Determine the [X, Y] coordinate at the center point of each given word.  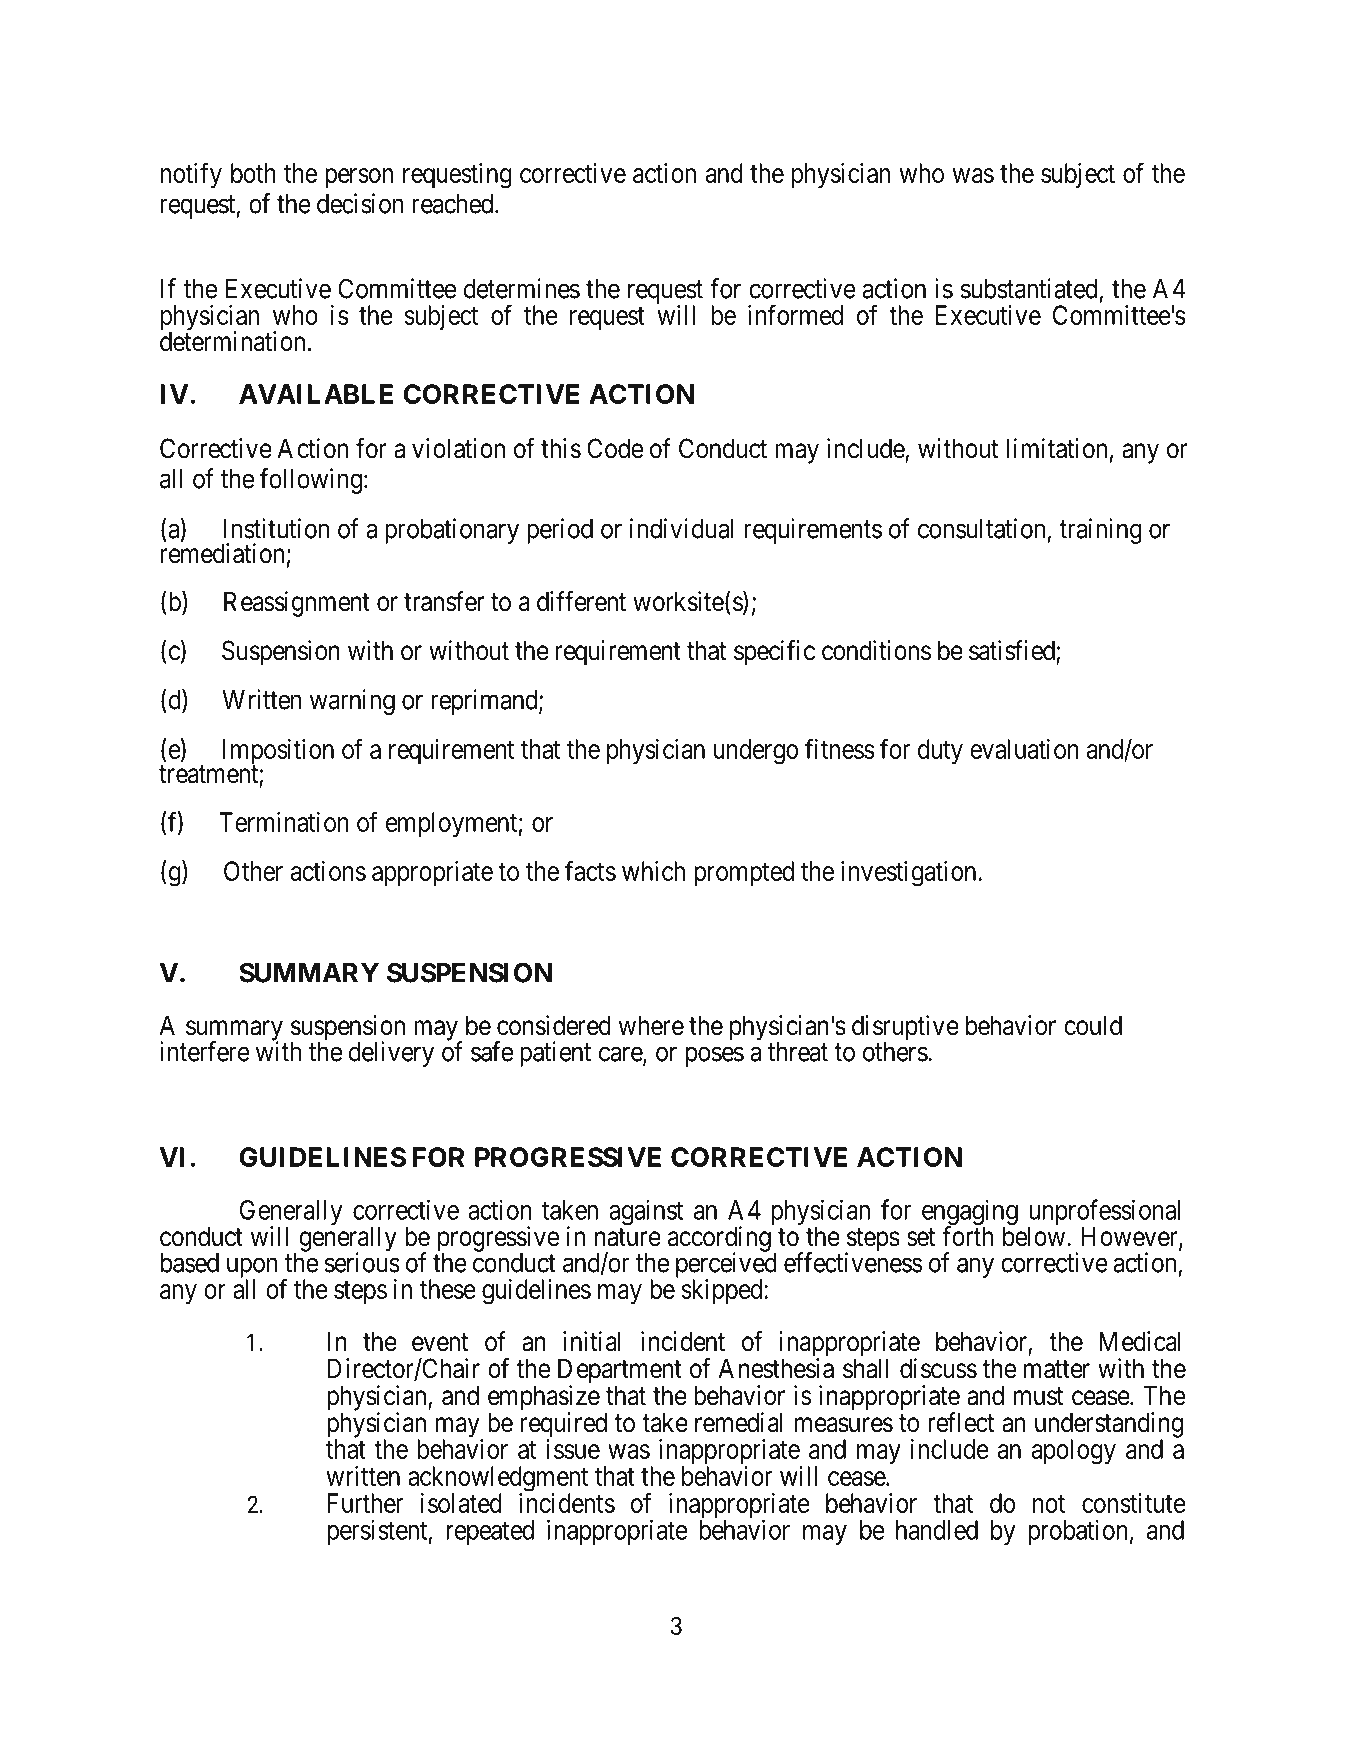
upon [252, 1269]
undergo [756, 752]
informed [795, 314]
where [651, 1025]
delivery [391, 1054]
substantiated [1029, 288]
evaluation [1024, 749]
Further [365, 1503]
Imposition [278, 753]
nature [628, 1237]
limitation [1057, 448]
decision [360, 203]
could [1093, 1025]
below [1035, 1236]
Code [615, 448]
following [311, 481]
